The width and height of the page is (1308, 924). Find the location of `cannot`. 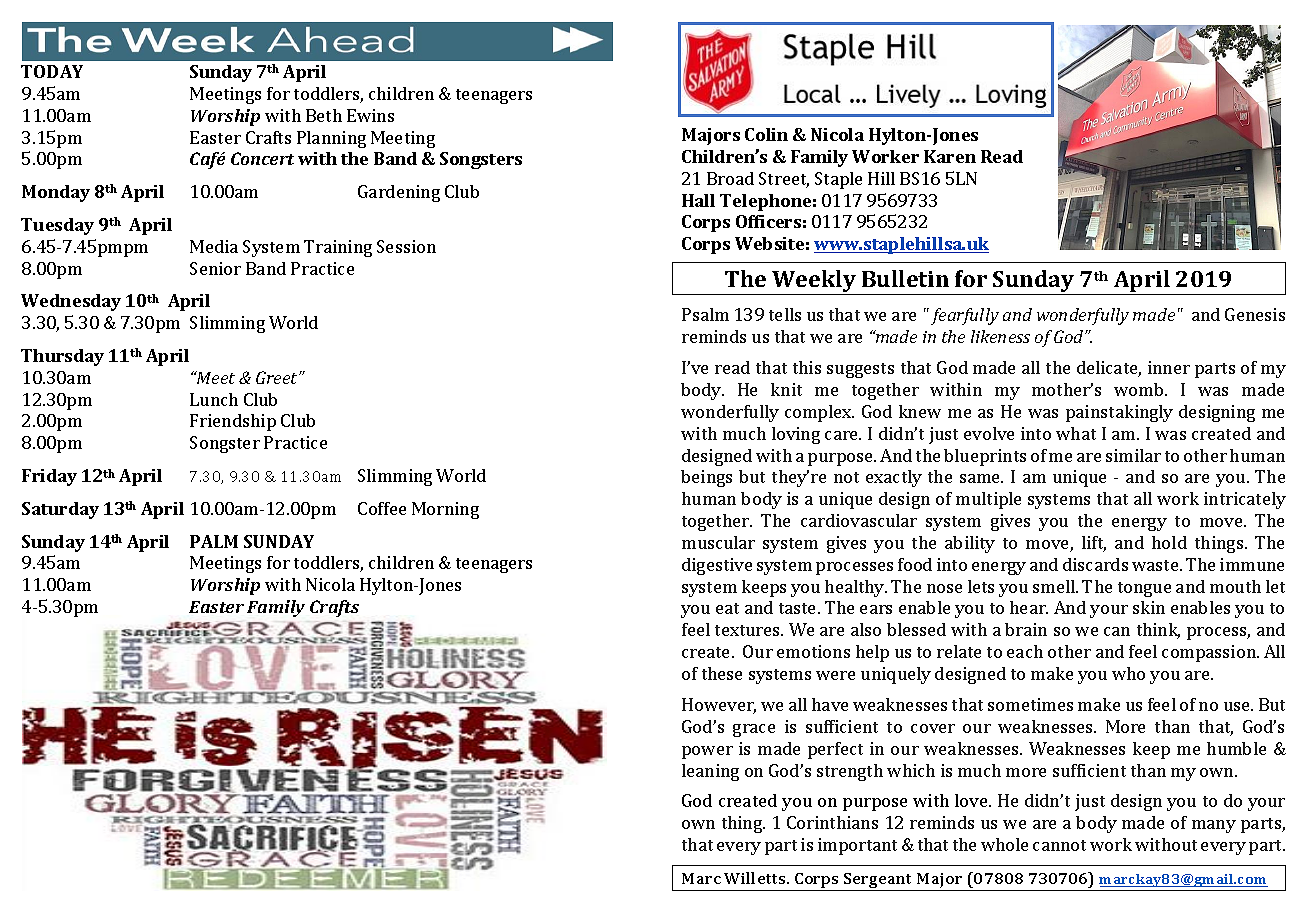

cannot is located at coordinates (1059, 845).
